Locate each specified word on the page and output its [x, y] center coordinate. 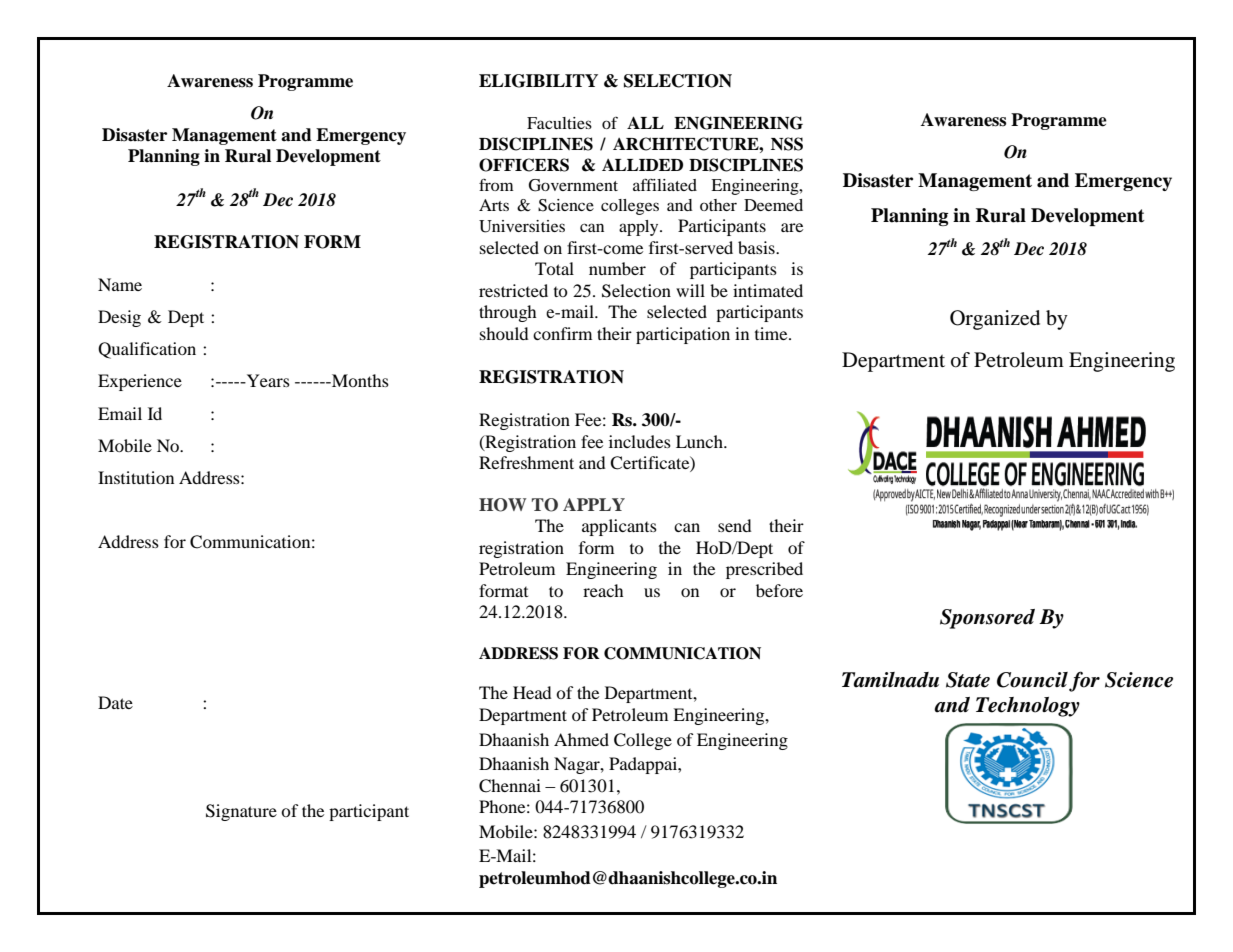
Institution [136, 477]
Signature [241, 812]
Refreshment [526, 462]
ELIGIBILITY [538, 81]
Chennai [510, 786]
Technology [1028, 707]
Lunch [700, 441]
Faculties [559, 123]
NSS [787, 144]
